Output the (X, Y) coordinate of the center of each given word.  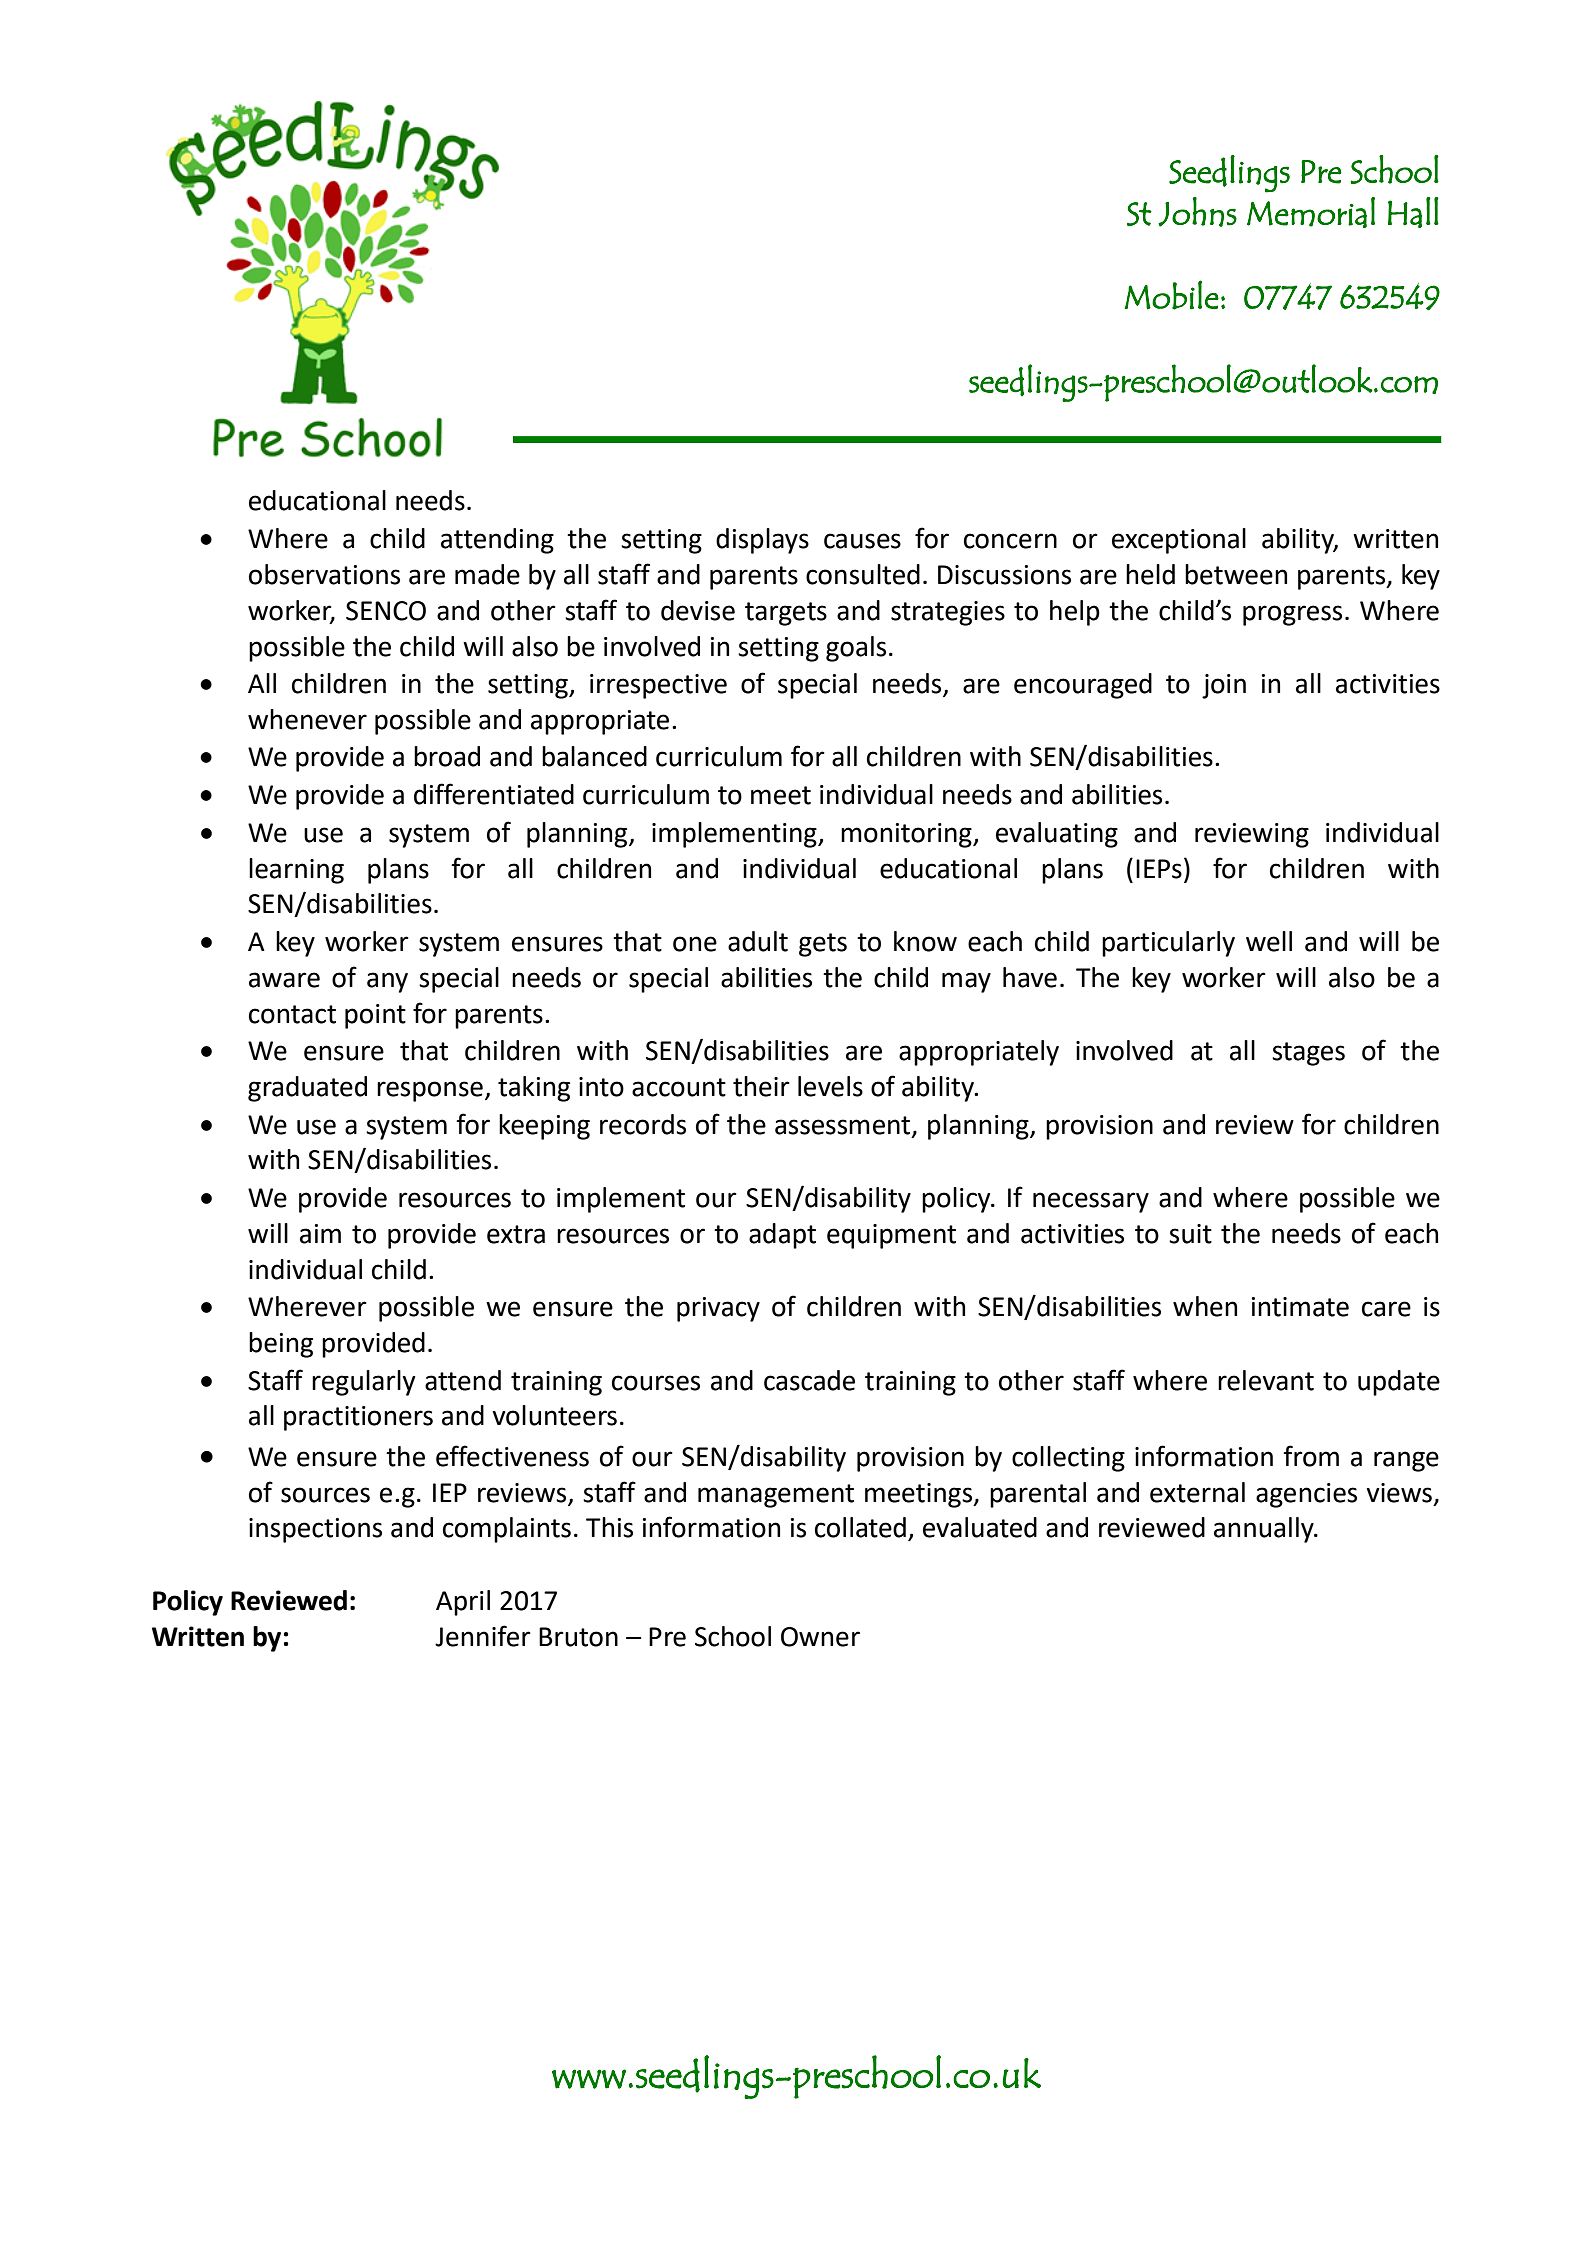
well (1269, 941)
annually (1265, 1530)
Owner (820, 1637)
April (463, 1603)
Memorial (1311, 212)
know (925, 941)
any (387, 982)
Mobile (1172, 295)
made (487, 574)
